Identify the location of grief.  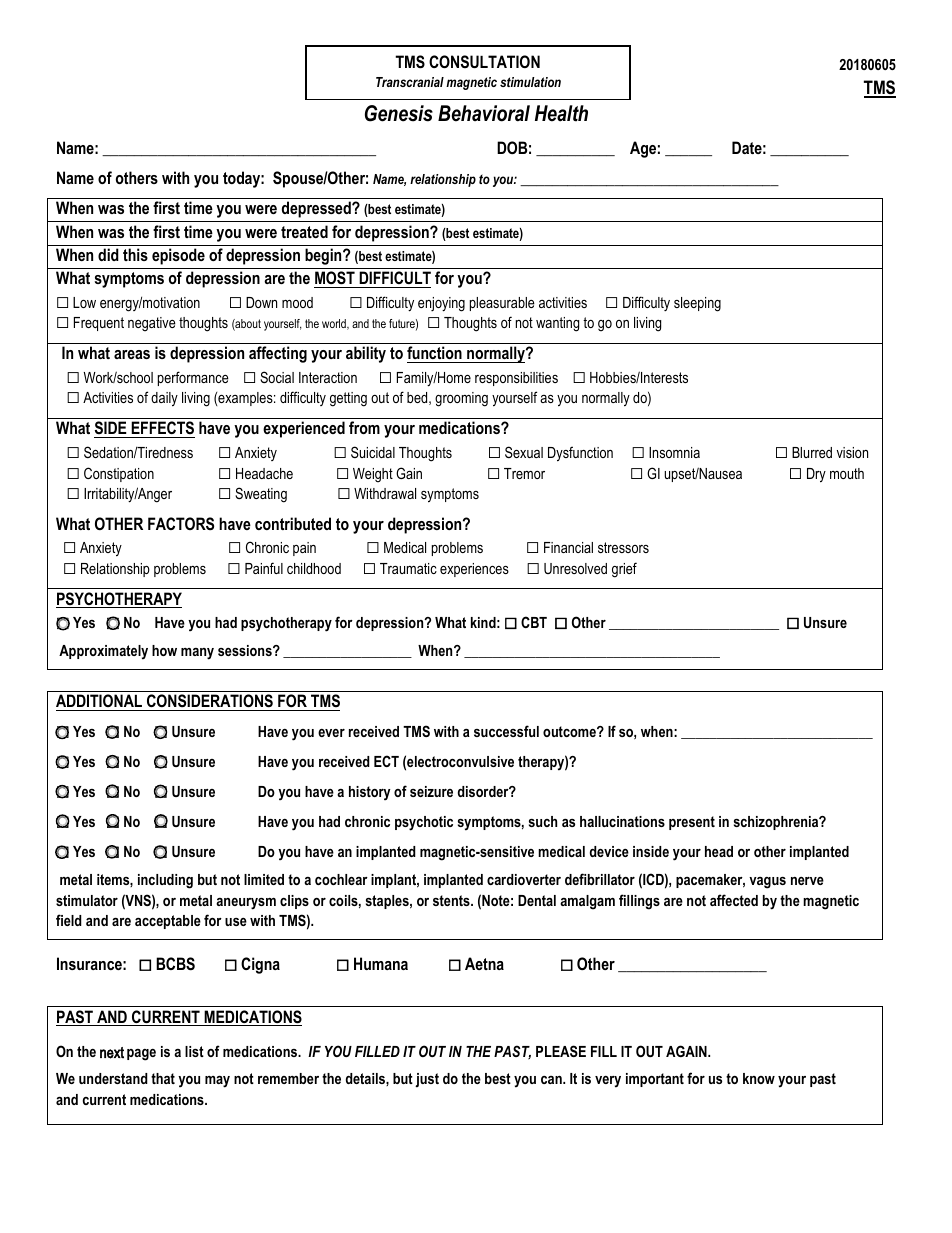
(624, 570).
